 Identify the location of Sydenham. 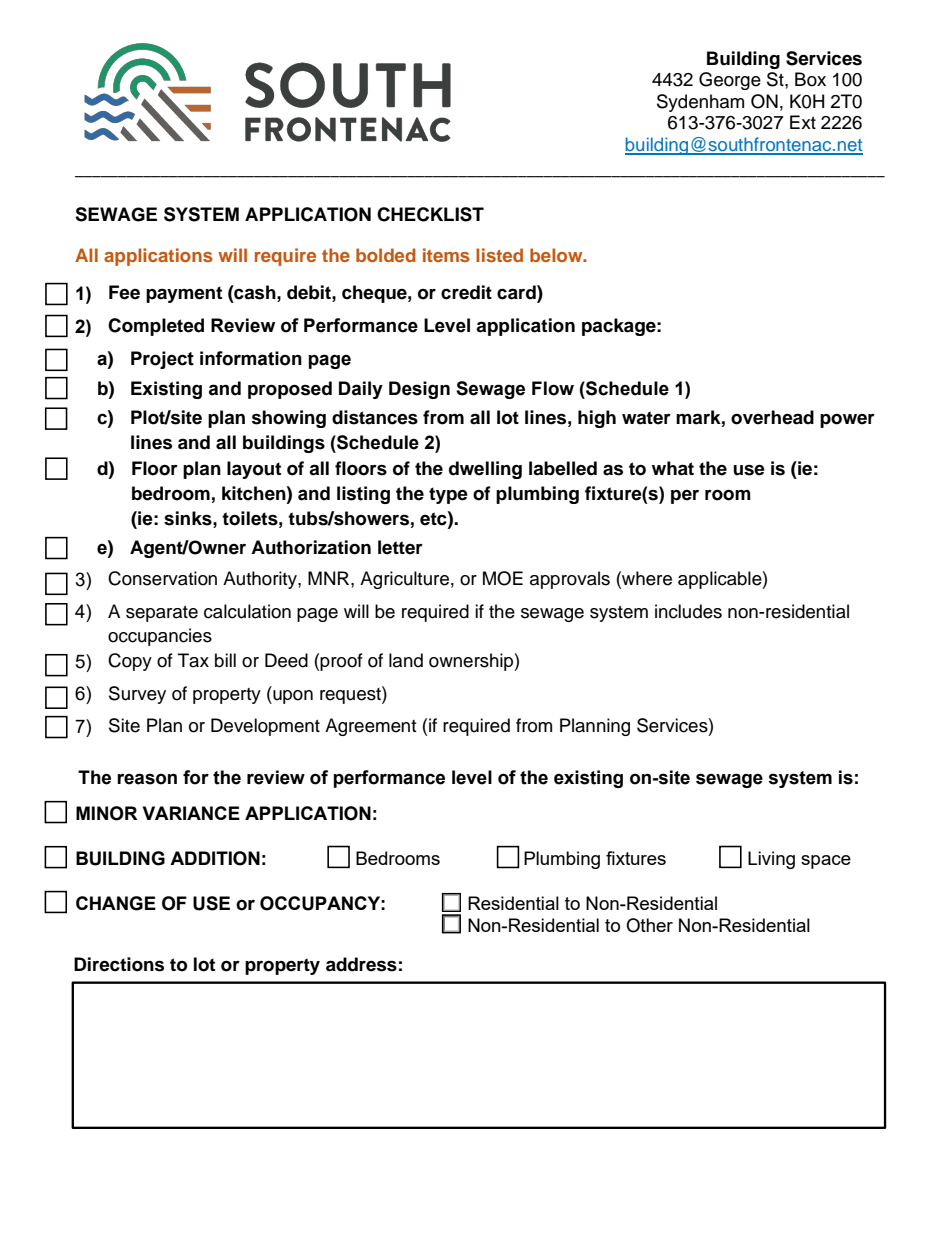
(700, 103).
